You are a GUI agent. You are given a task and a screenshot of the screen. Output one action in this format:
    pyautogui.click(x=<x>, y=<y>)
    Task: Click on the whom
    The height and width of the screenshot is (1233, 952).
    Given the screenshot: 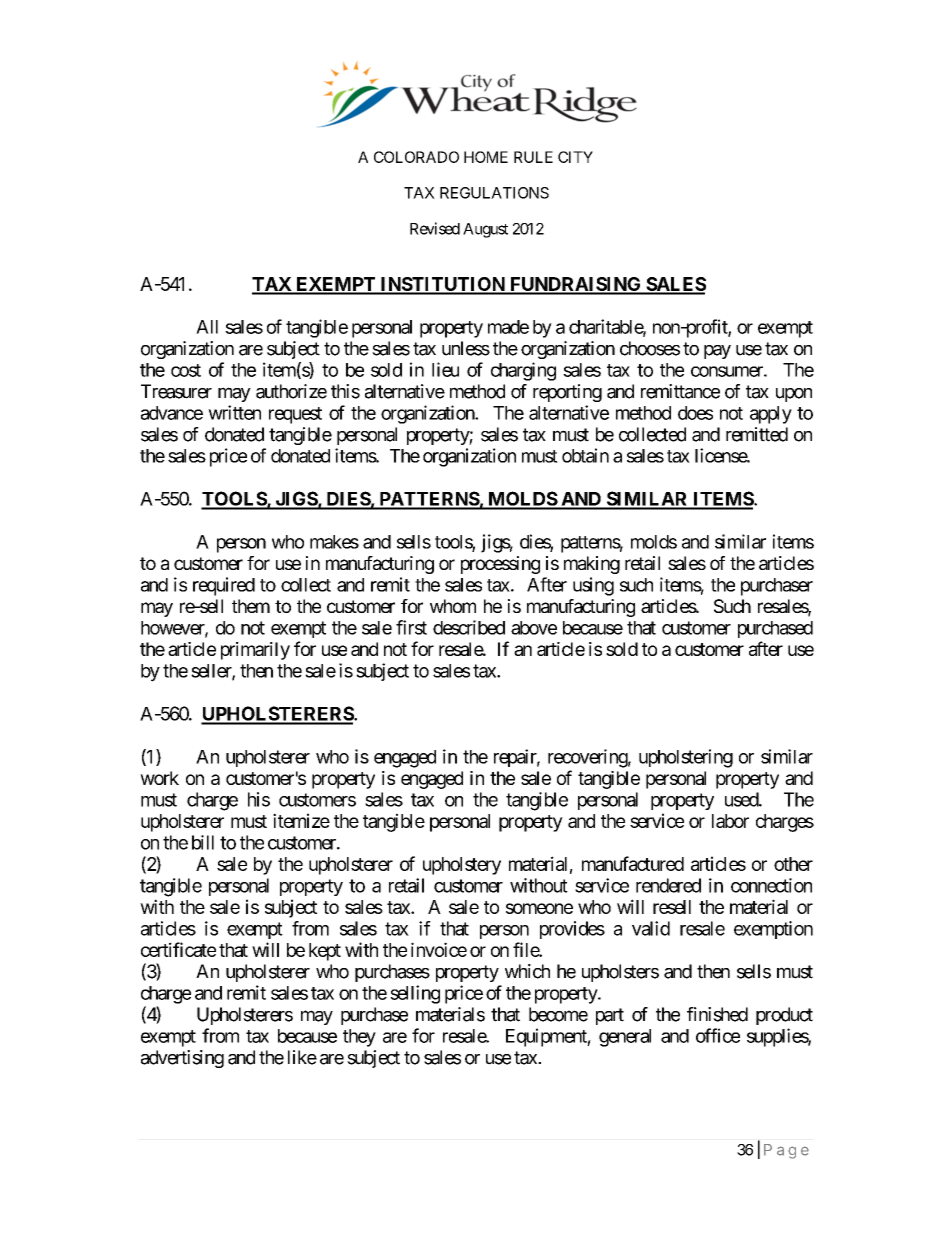 What is the action you would take?
    pyautogui.click(x=453, y=606)
